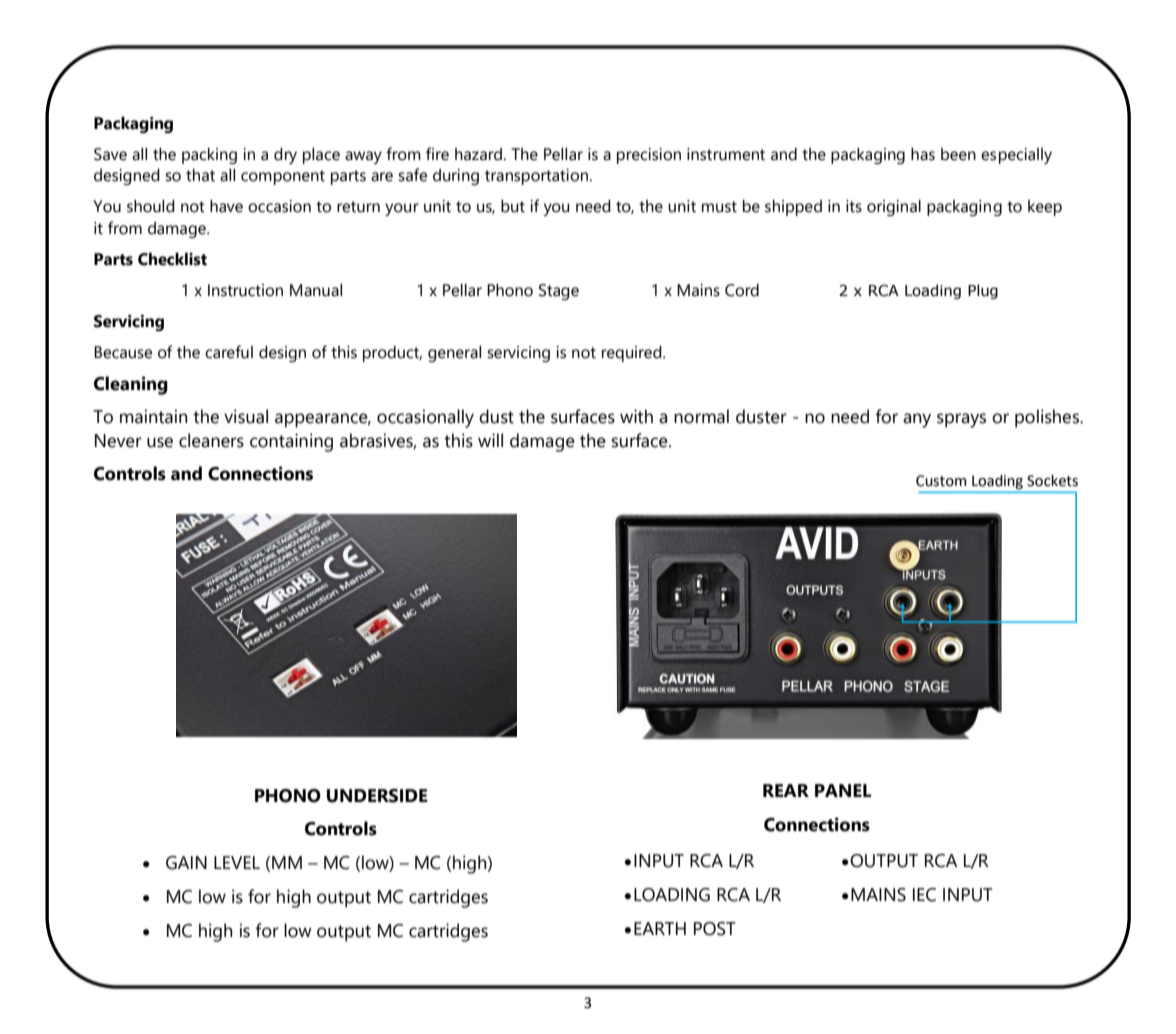 Image resolution: width=1176 pixels, height=1034 pixels. Describe the element at coordinates (941, 481) in the screenshot. I see `Custom` at that location.
